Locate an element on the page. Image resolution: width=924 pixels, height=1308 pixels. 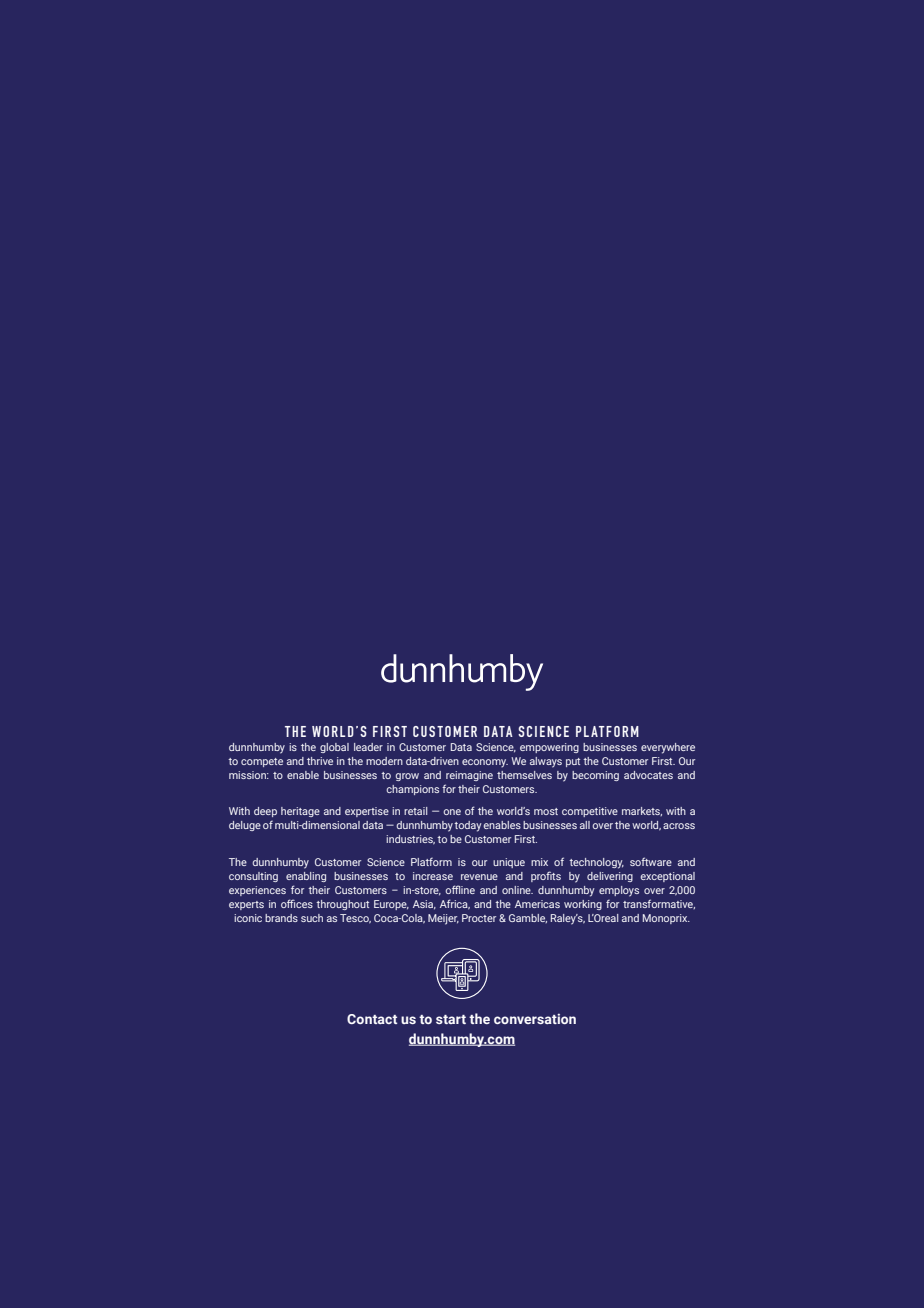
conversation is located at coordinates (535, 1018).
